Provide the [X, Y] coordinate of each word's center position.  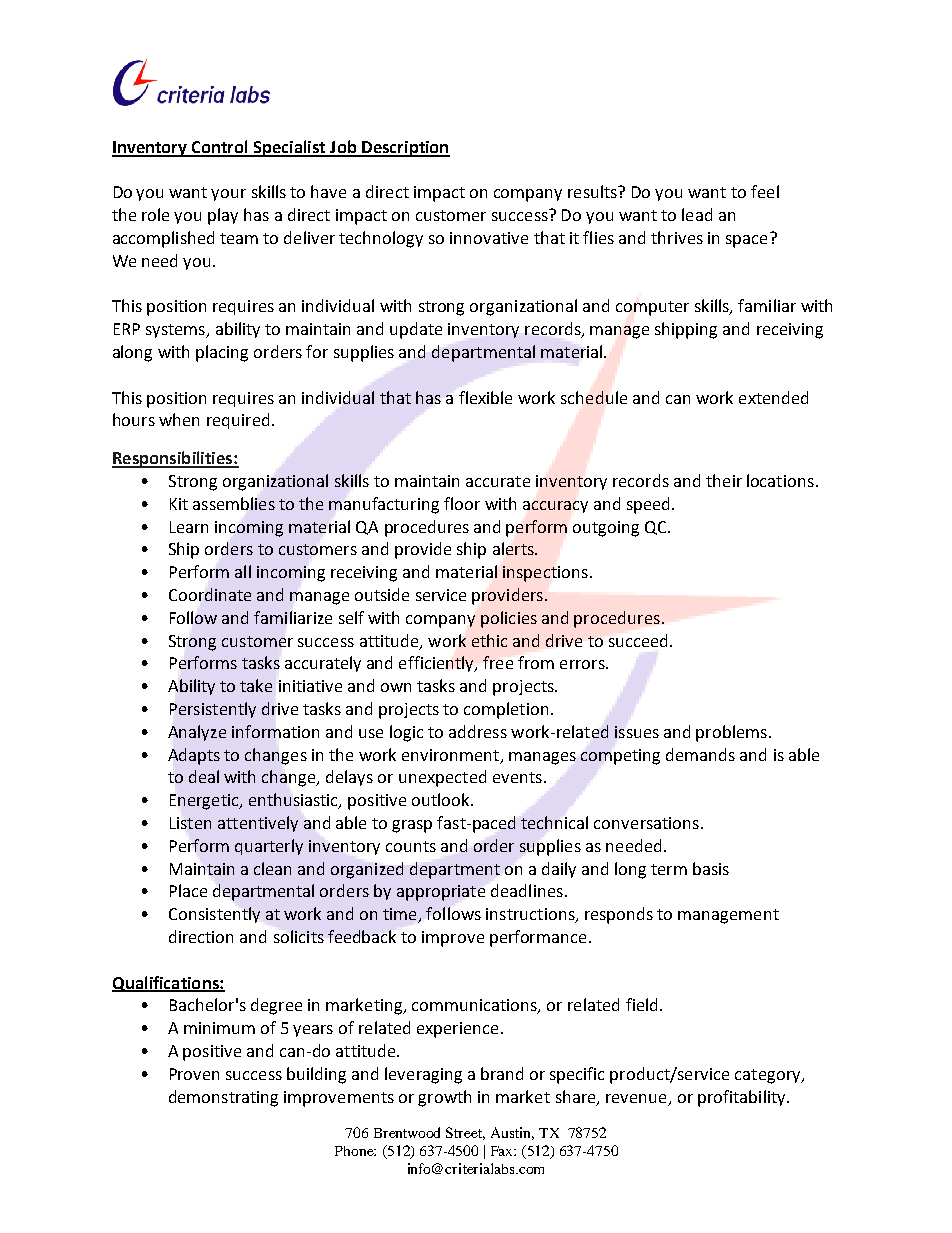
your [228, 195]
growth [444, 1098]
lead [697, 214]
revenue [636, 1098]
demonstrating [223, 1098]
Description [405, 149]
